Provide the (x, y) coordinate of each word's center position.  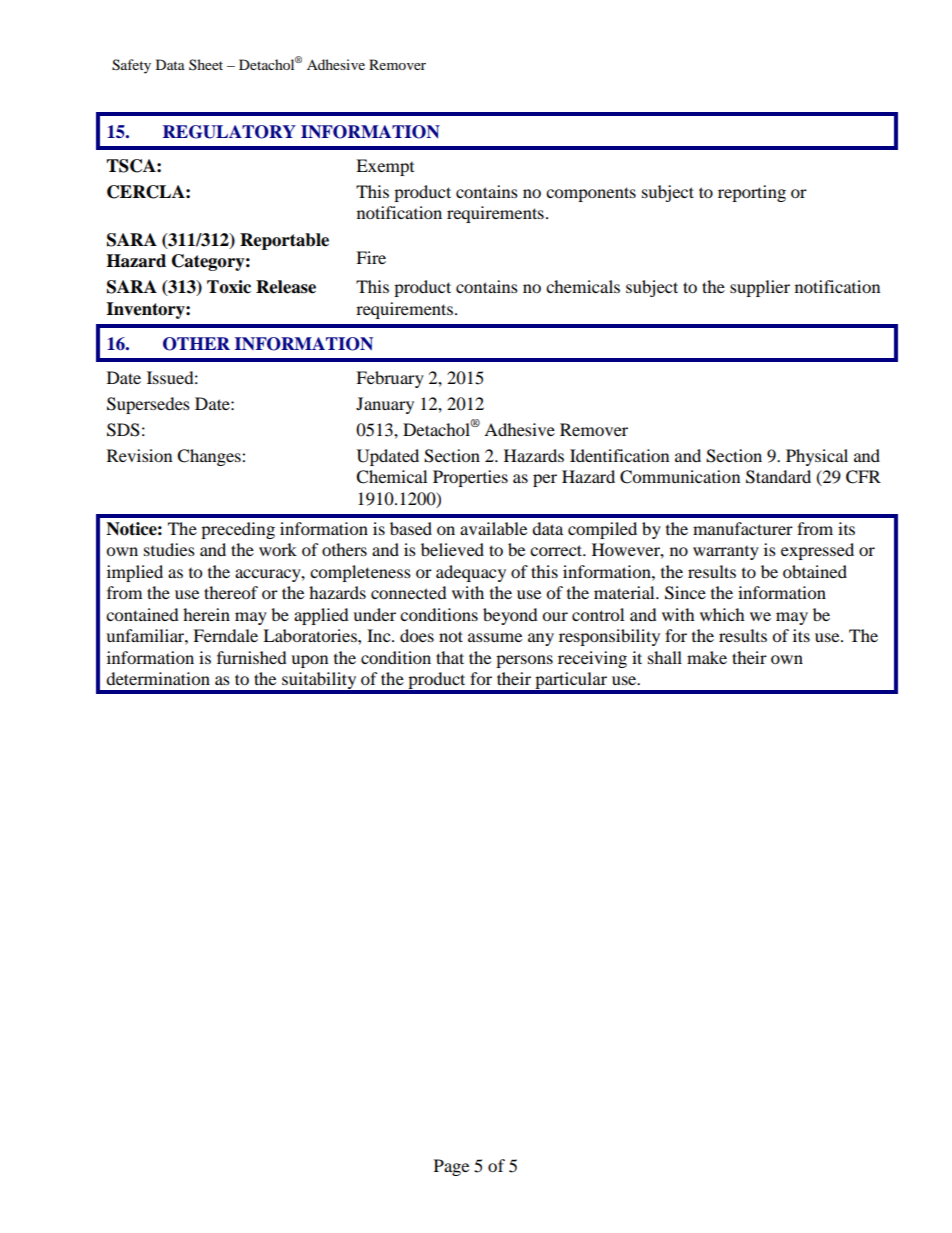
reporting (752, 193)
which (722, 614)
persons (524, 661)
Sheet (206, 64)
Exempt (385, 167)
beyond (510, 616)
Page (451, 1167)
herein (206, 614)
